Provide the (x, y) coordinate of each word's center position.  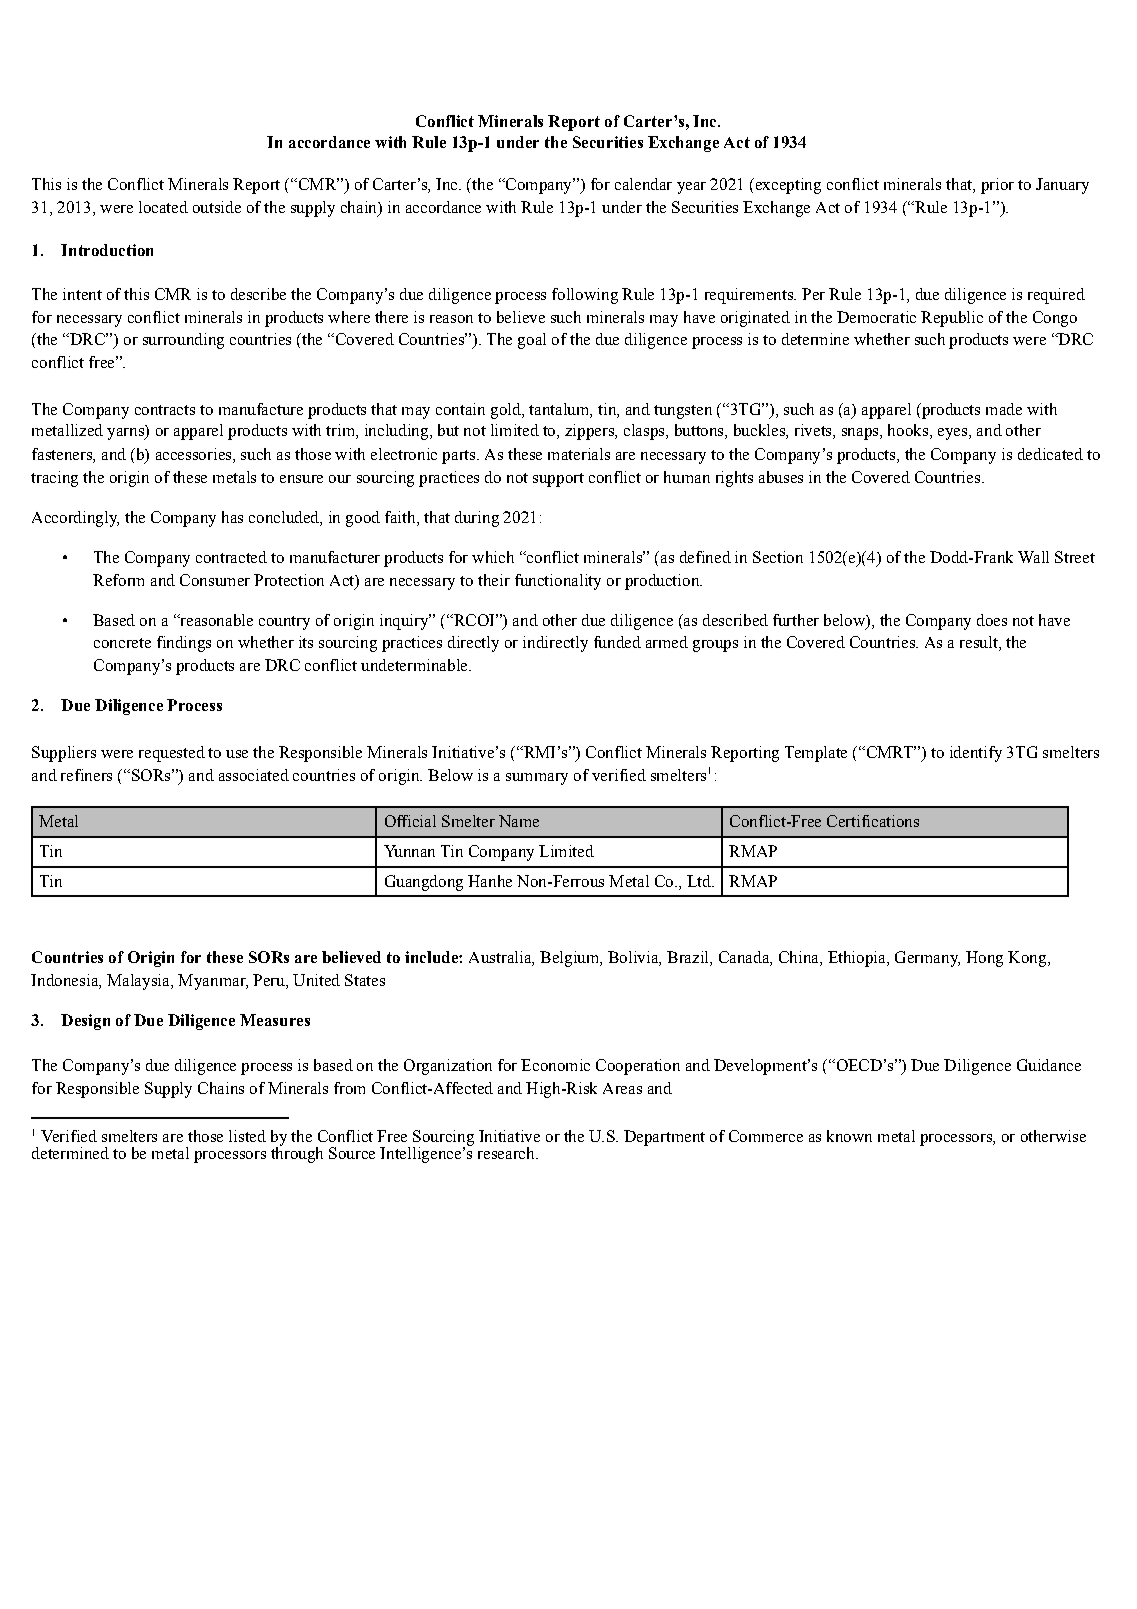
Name (519, 821)
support (558, 480)
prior (997, 186)
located (163, 207)
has (232, 517)
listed (247, 1136)
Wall (1033, 557)
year (691, 188)
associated (254, 775)
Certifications (873, 821)
